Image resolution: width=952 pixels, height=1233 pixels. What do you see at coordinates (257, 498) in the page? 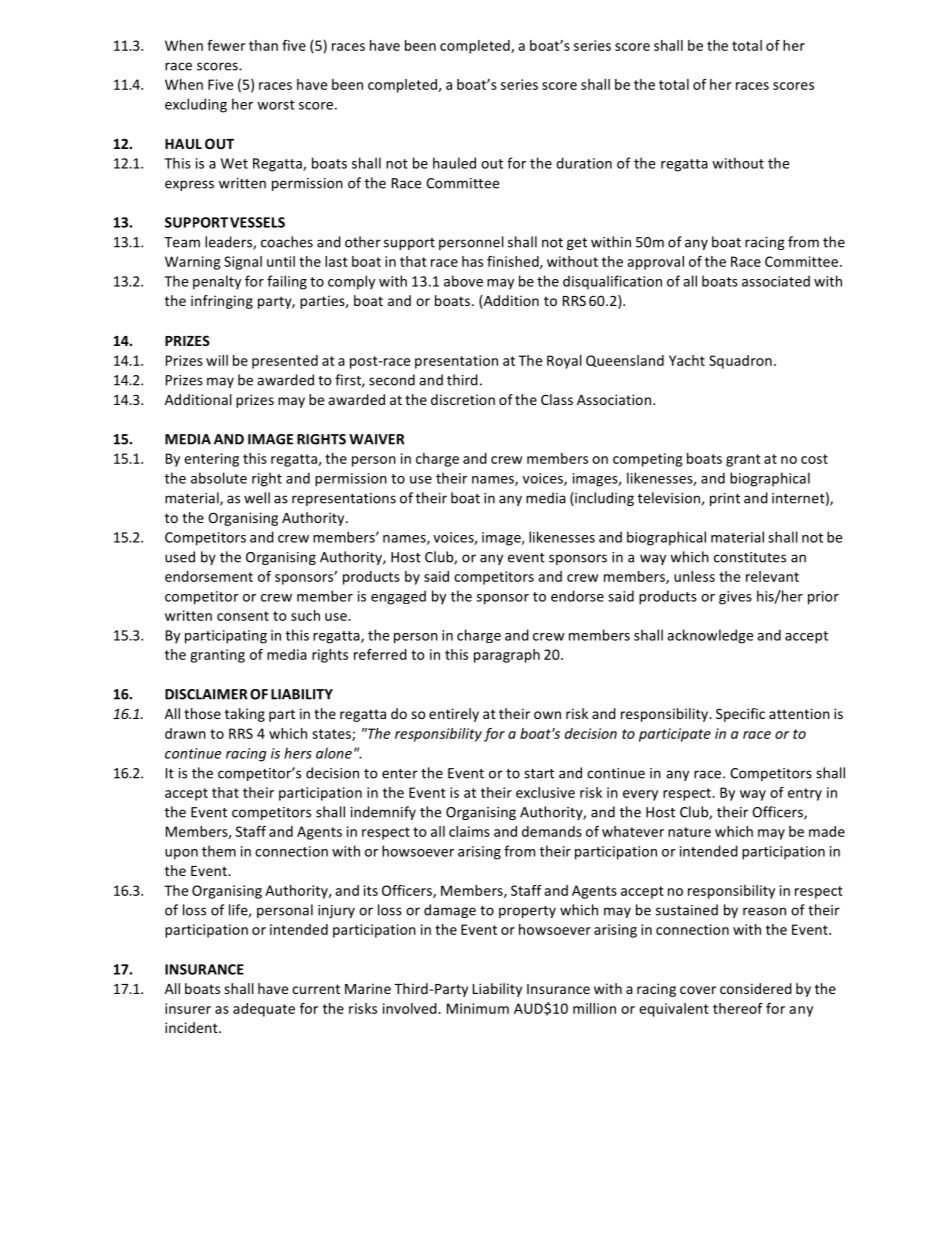
I see `well` at bounding box center [257, 498].
